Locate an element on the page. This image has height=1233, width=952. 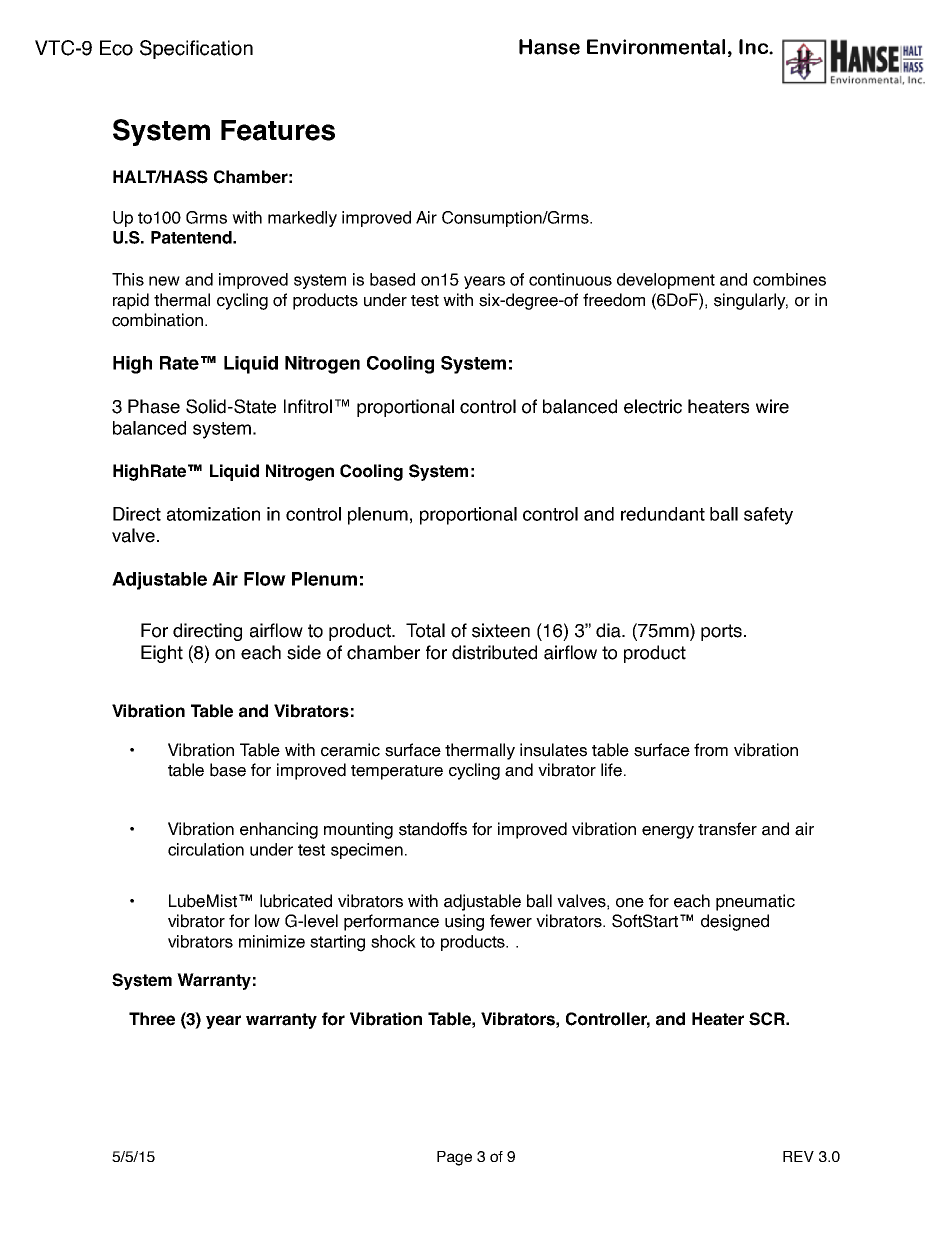
singularly is located at coordinates (751, 301).
